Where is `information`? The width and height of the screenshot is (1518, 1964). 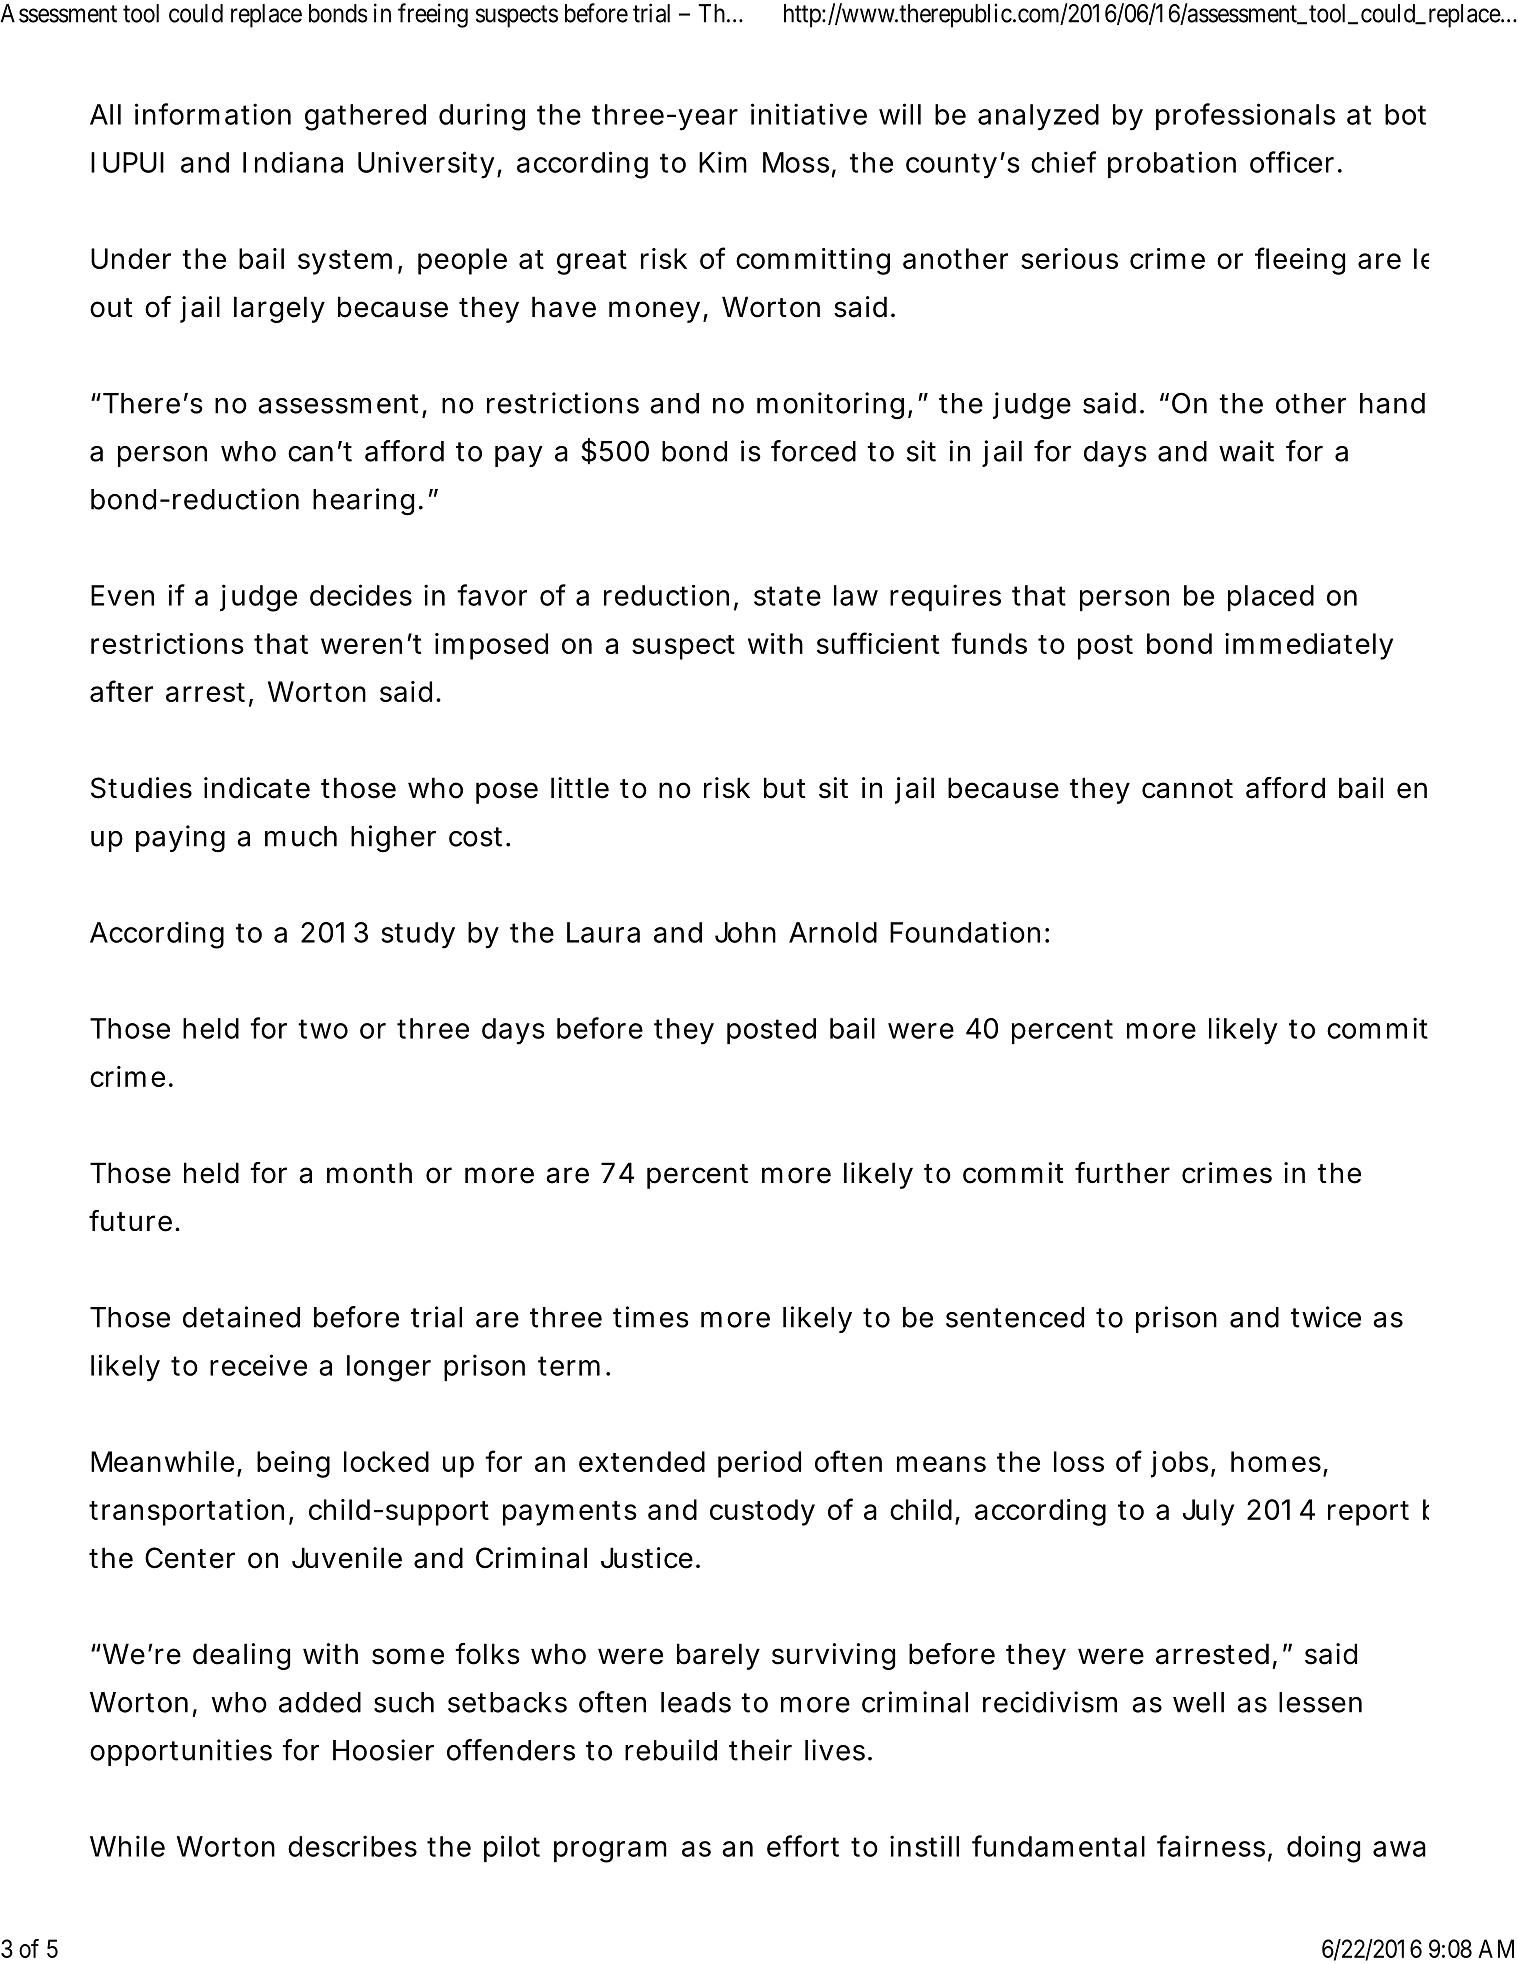
information is located at coordinates (213, 114).
